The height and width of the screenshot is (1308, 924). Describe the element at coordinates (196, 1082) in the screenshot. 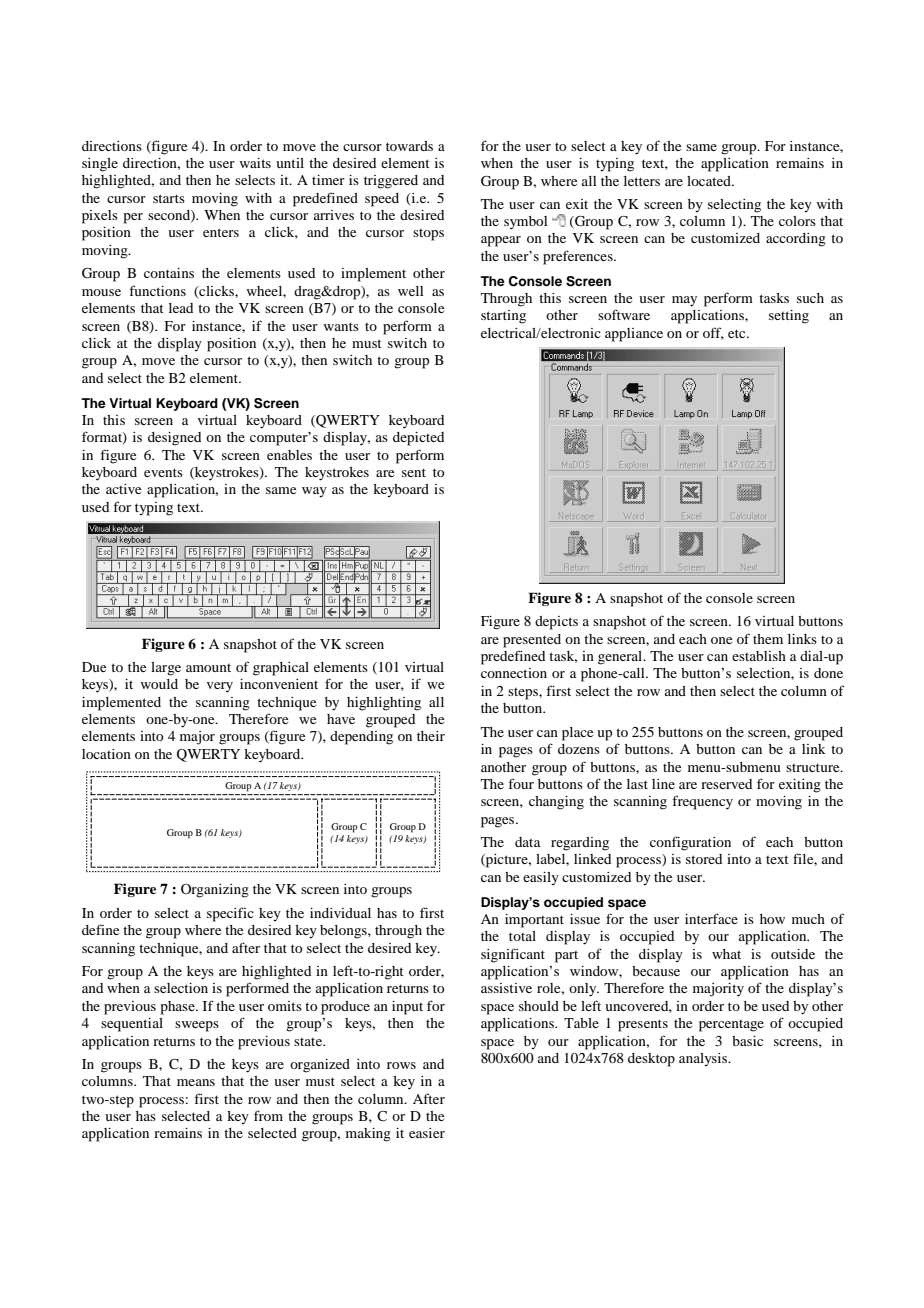

I see `means` at that location.
